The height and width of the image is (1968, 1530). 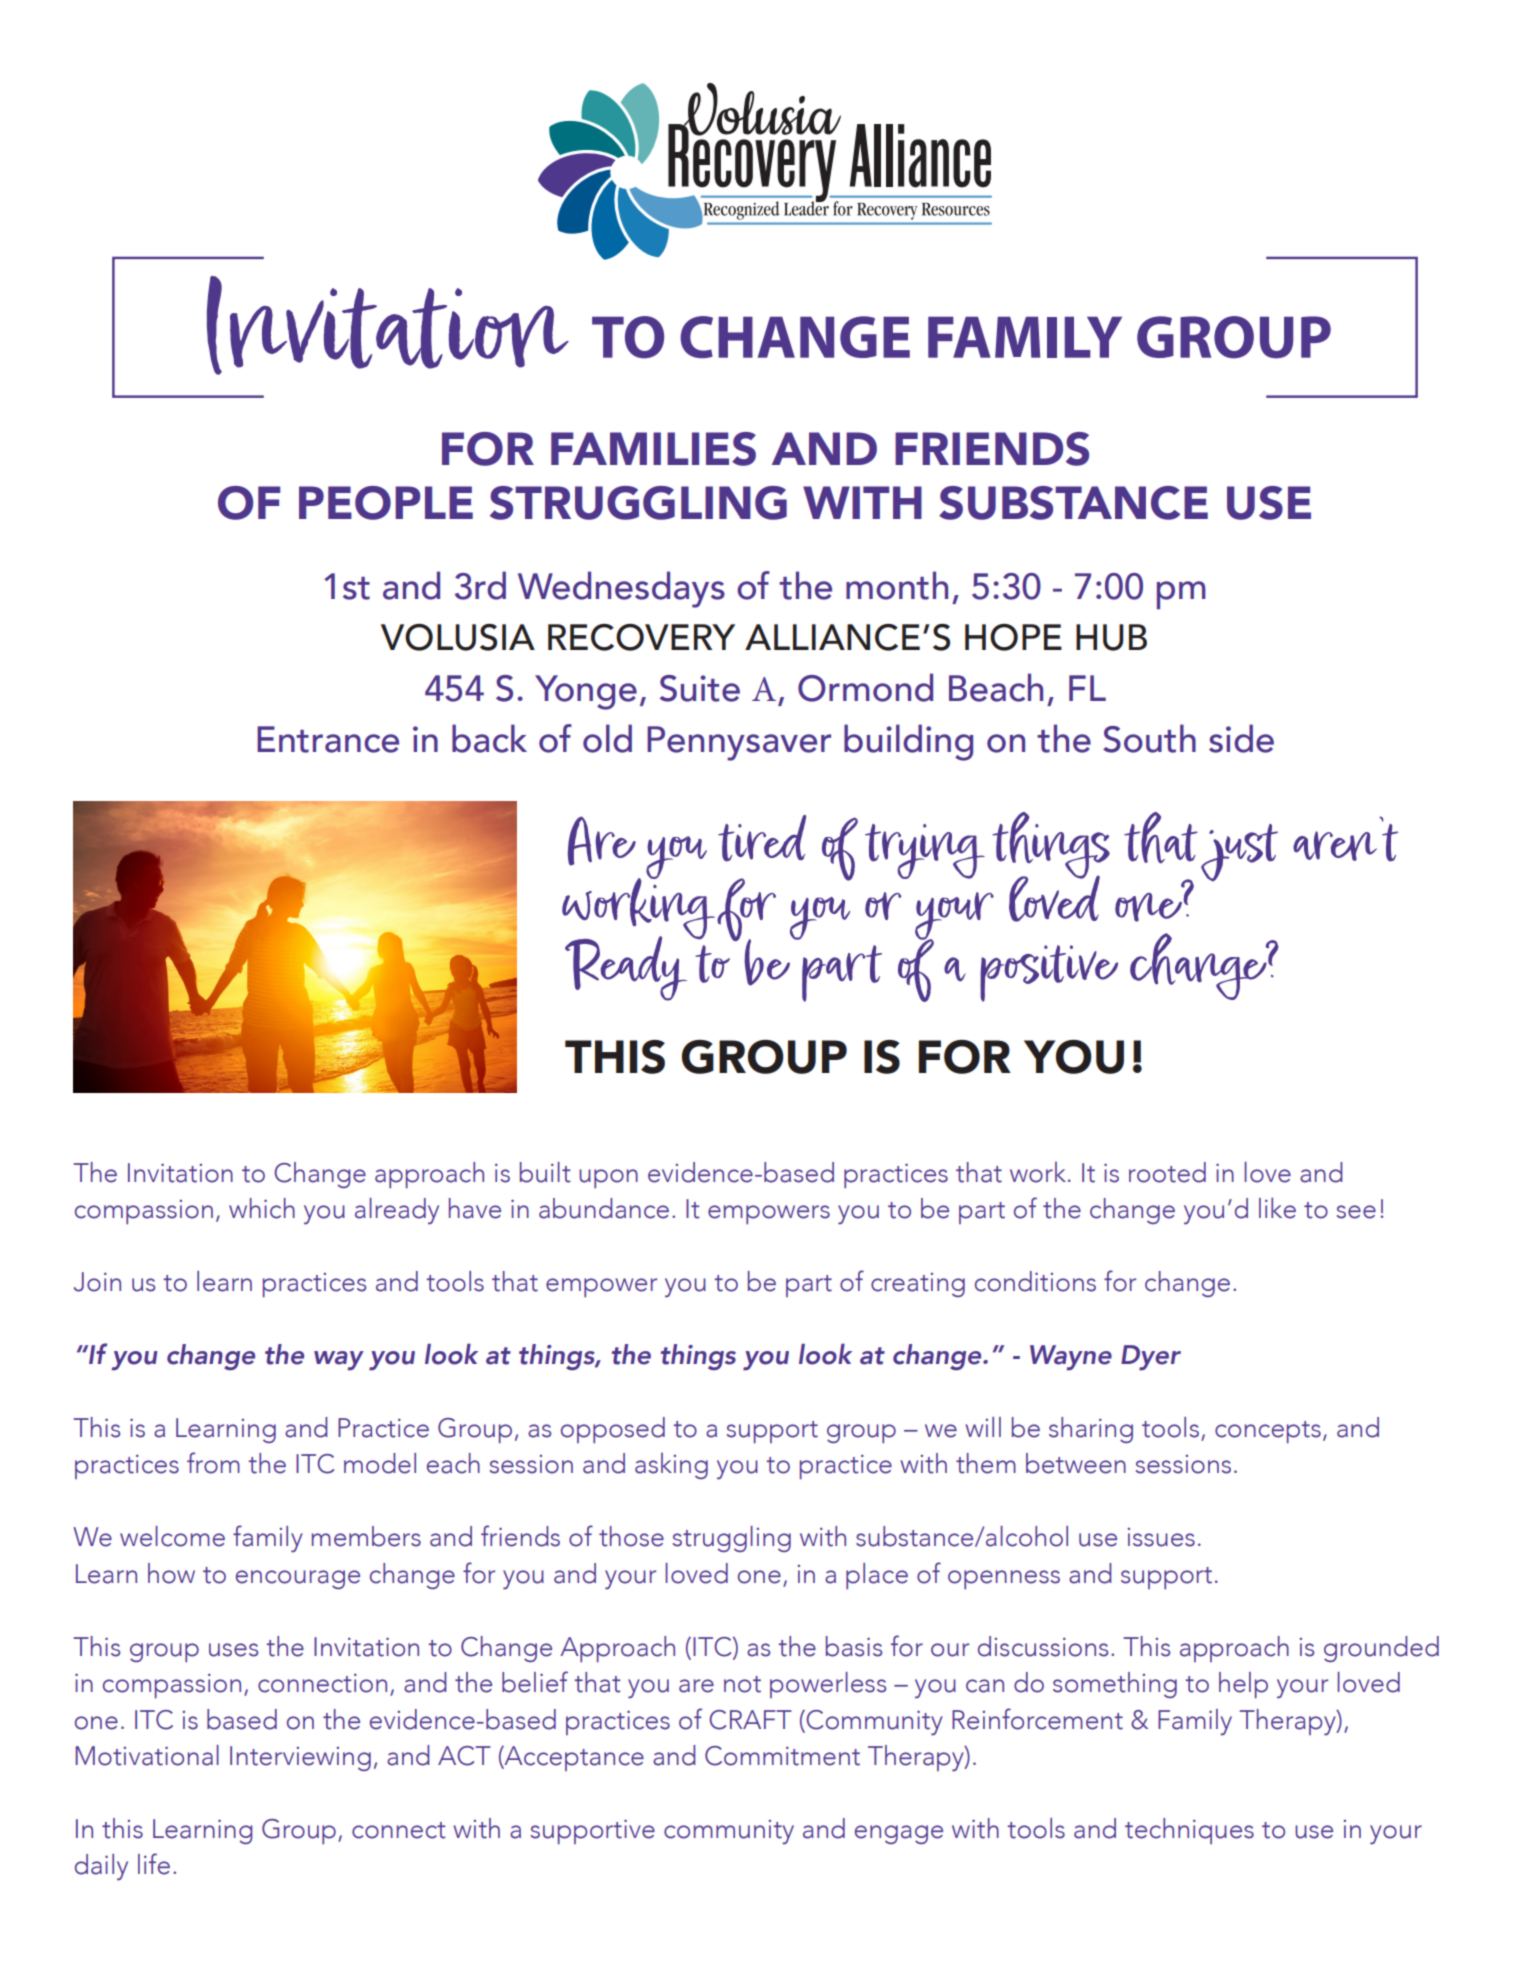 I want to click on Commitment, so click(x=782, y=1756).
